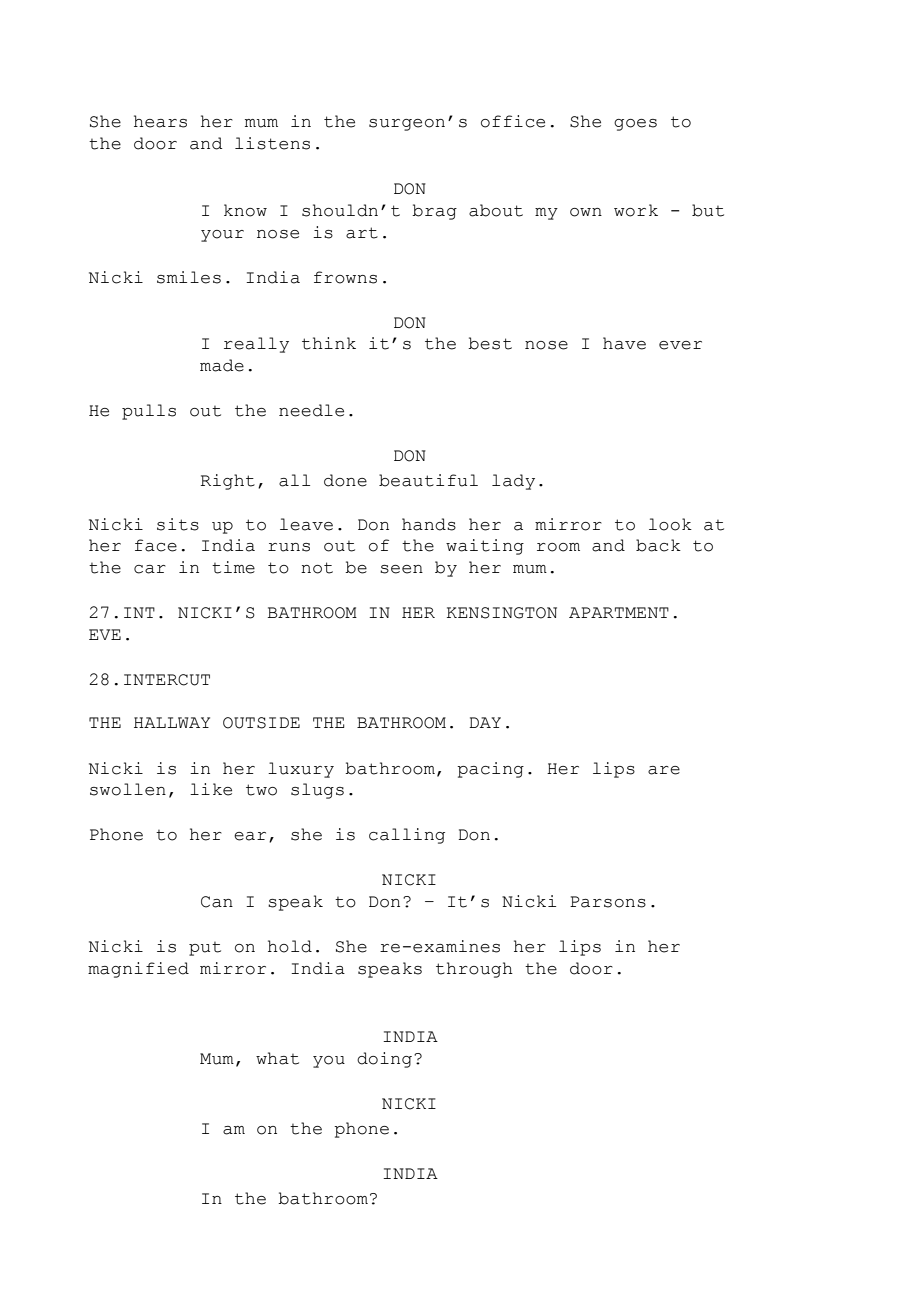 The image size is (924, 1308). What do you see at coordinates (635, 125) in the image?
I see `goes` at bounding box center [635, 125].
